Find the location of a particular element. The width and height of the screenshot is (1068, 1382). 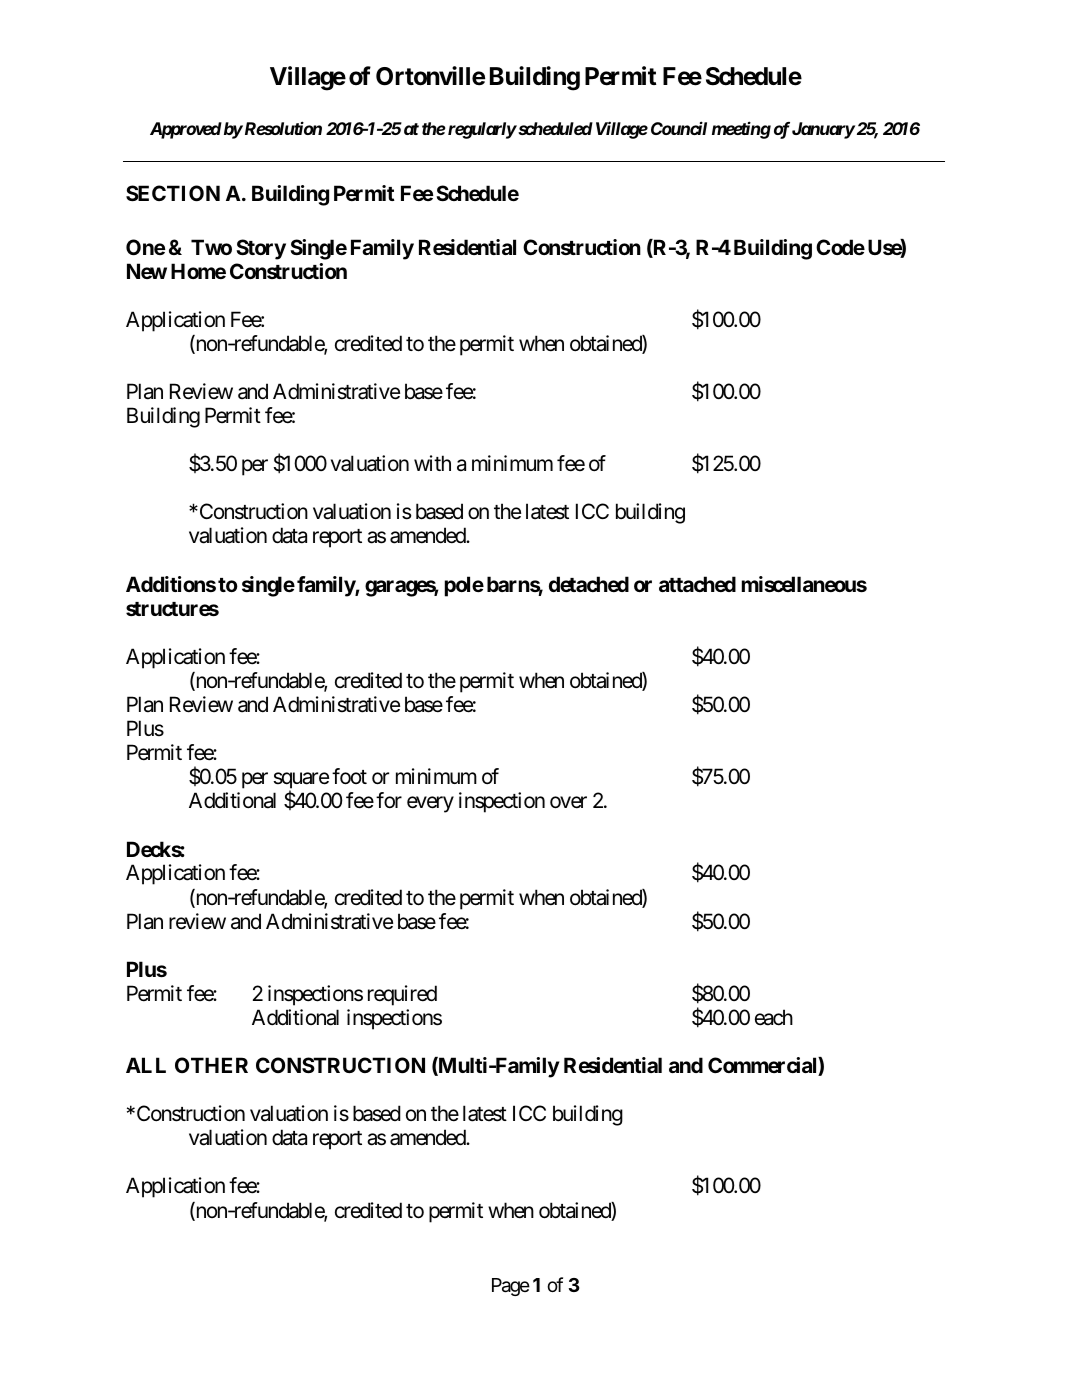

with is located at coordinates (432, 463).
